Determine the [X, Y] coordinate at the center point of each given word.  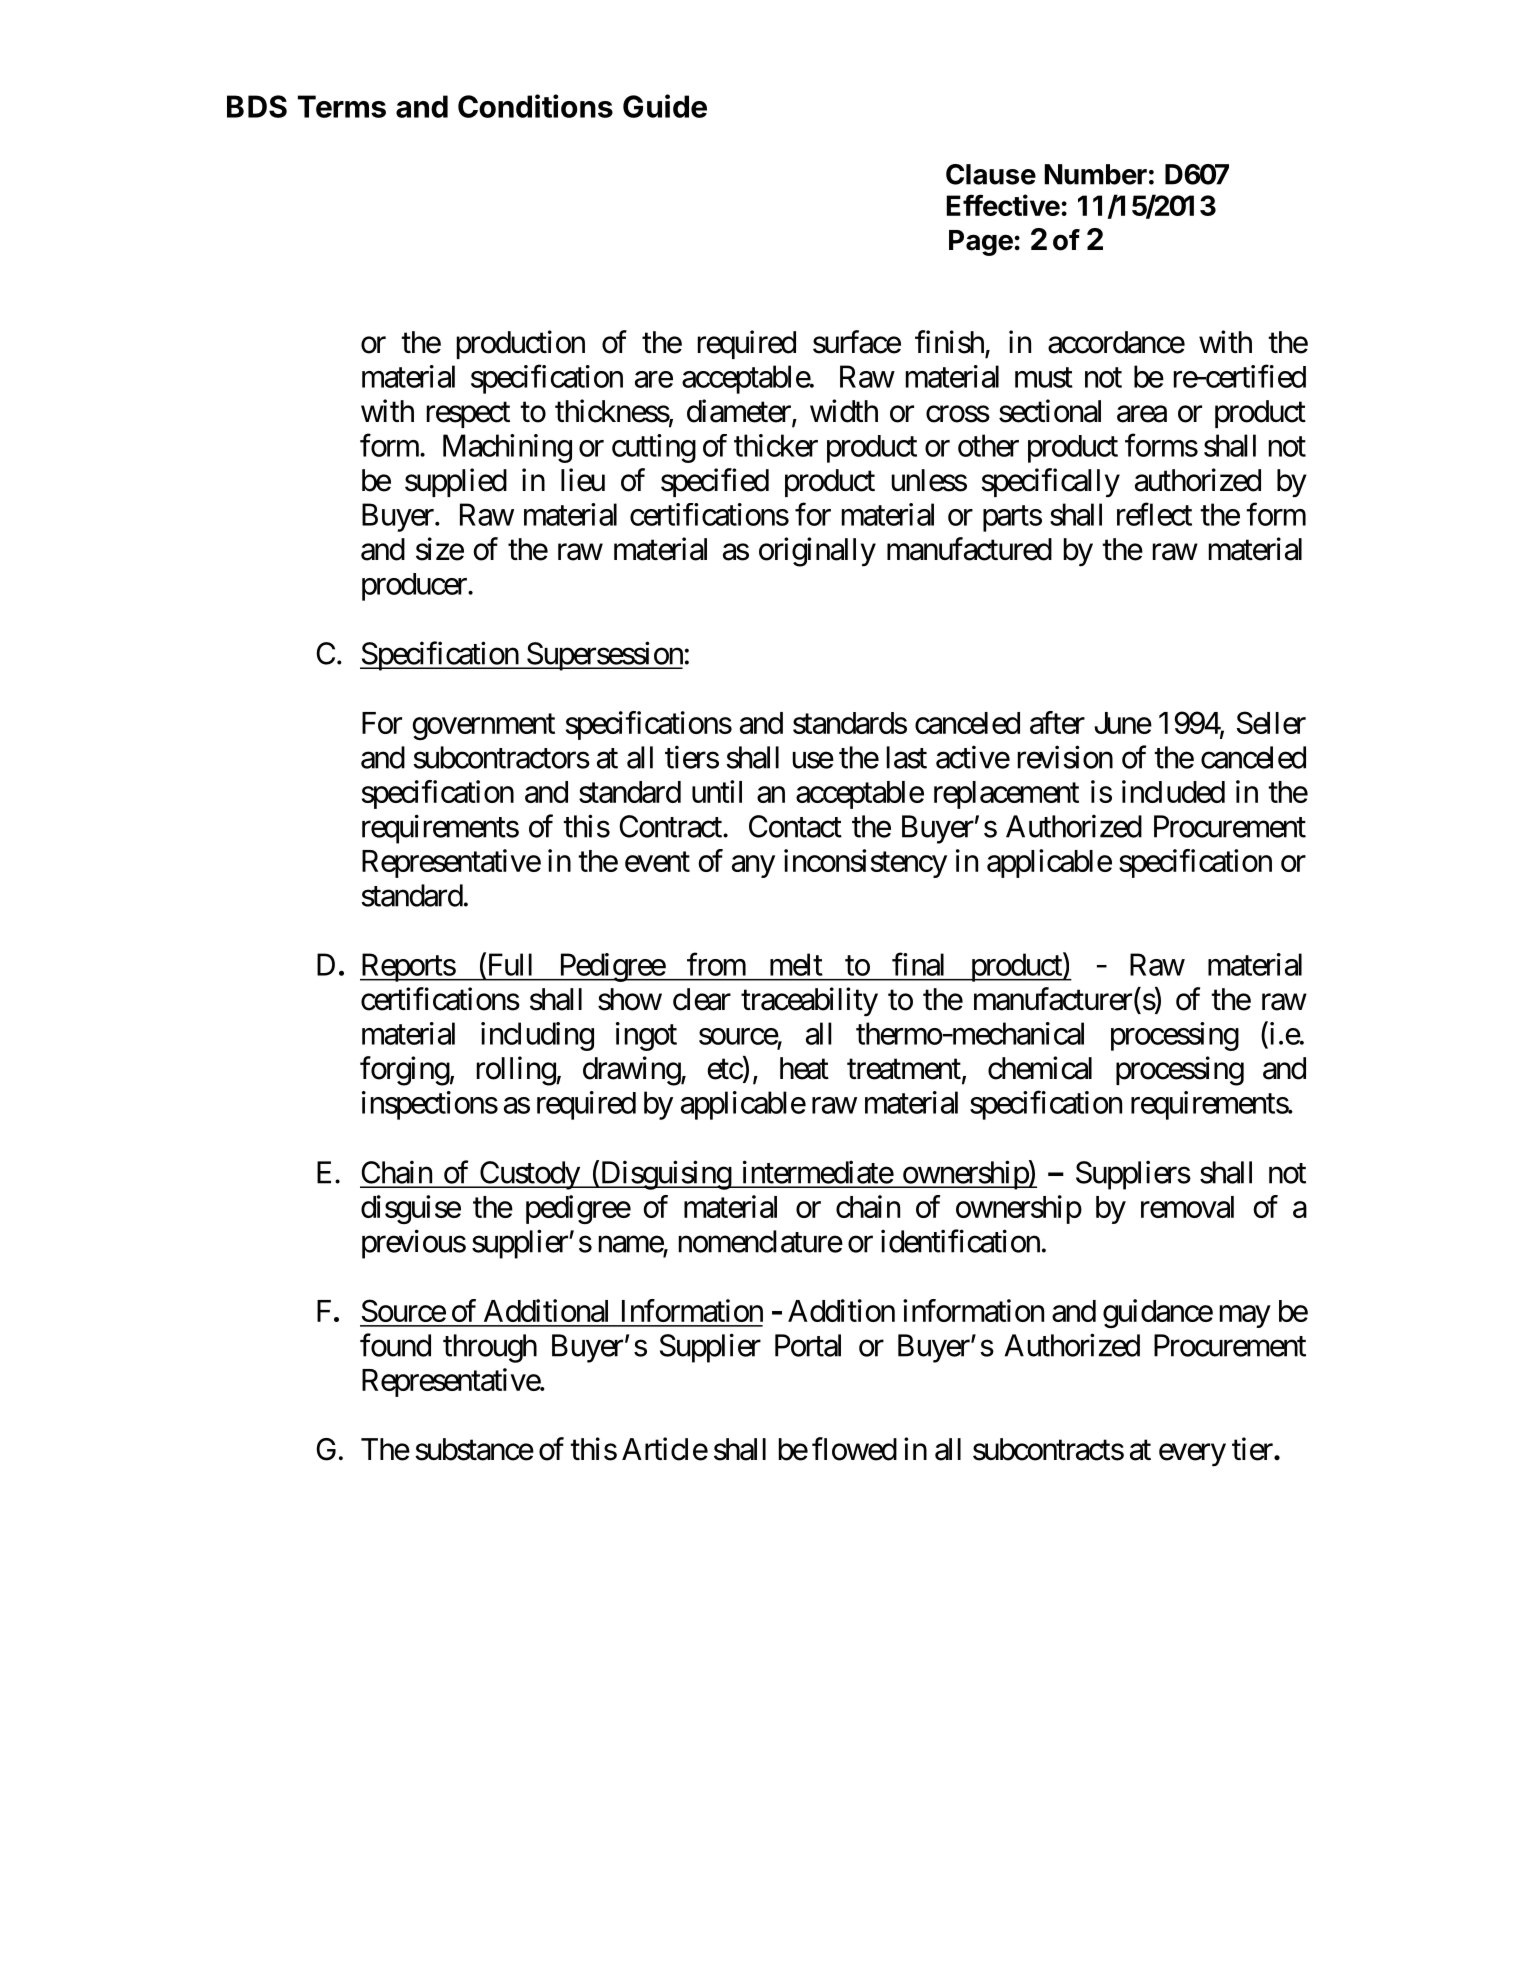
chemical [1040, 1068]
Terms [342, 106]
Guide [665, 106]
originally [817, 552]
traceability [809, 1002]
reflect [1154, 514]
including [537, 1036]
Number [1096, 174]
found [395, 1345]
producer [415, 587]
